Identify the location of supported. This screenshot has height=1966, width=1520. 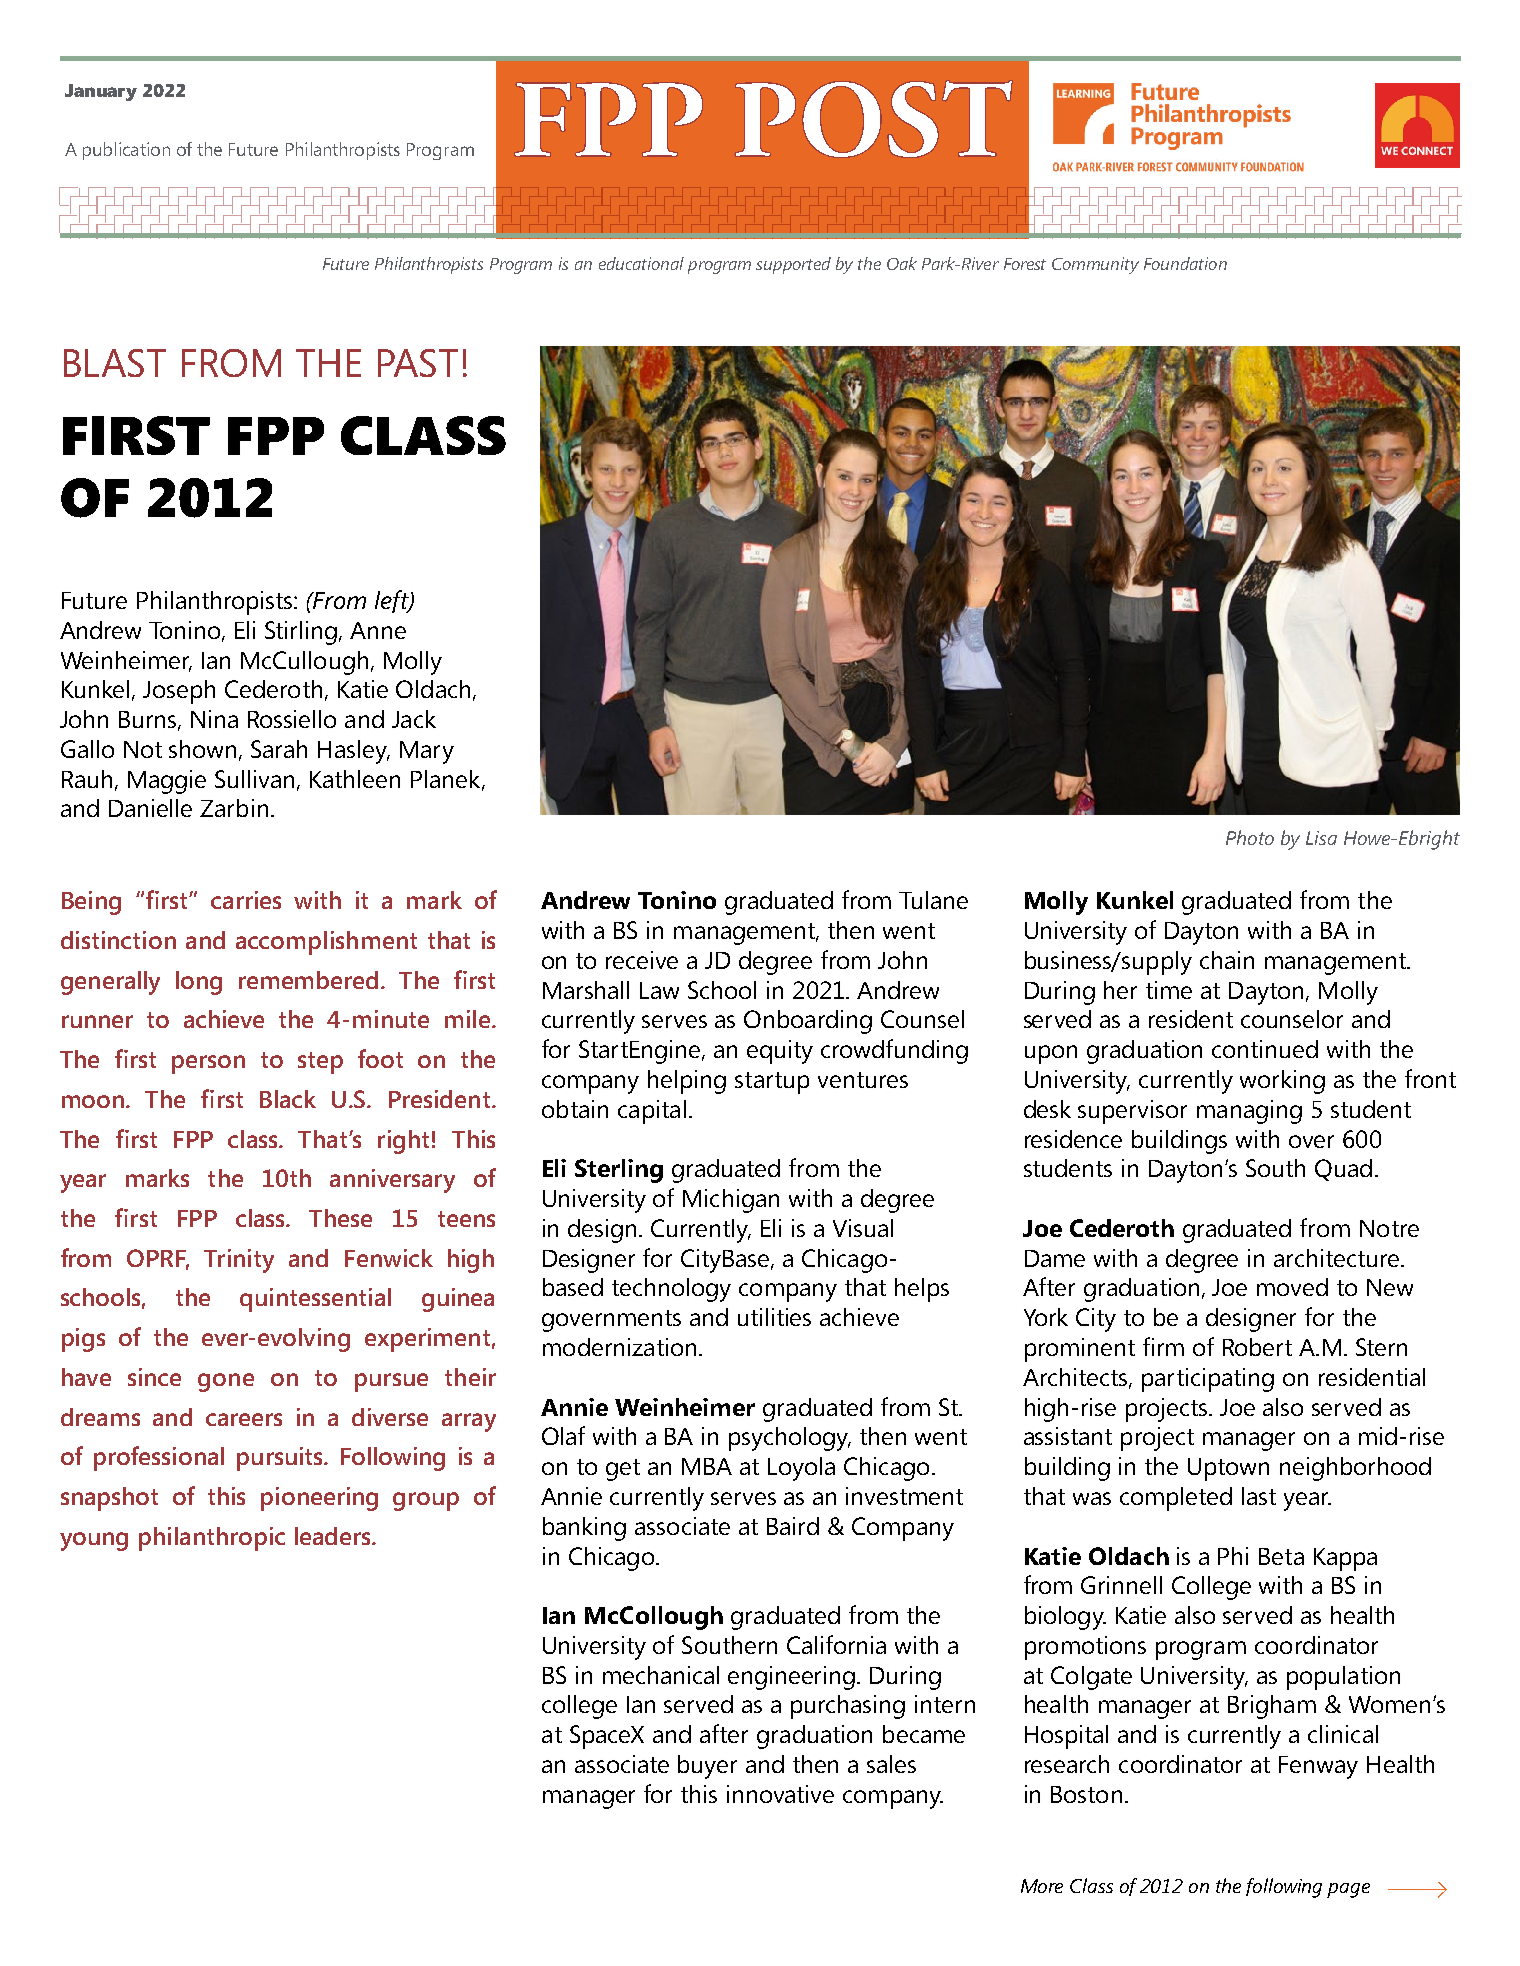
(793, 265).
